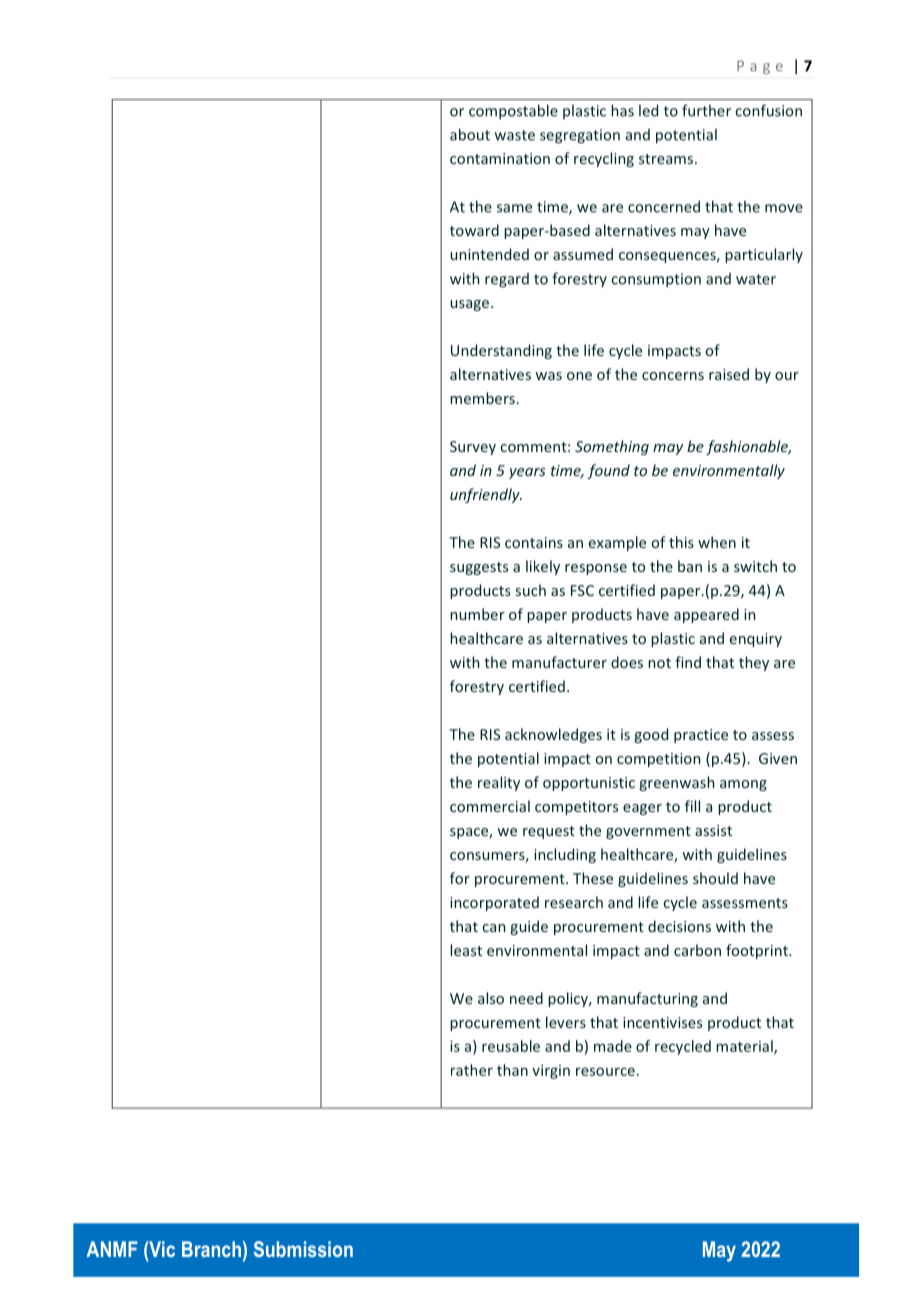 The height and width of the screenshot is (1308, 924). What do you see at coordinates (473, 448) in the screenshot?
I see `Survey` at bounding box center [473, 448].
